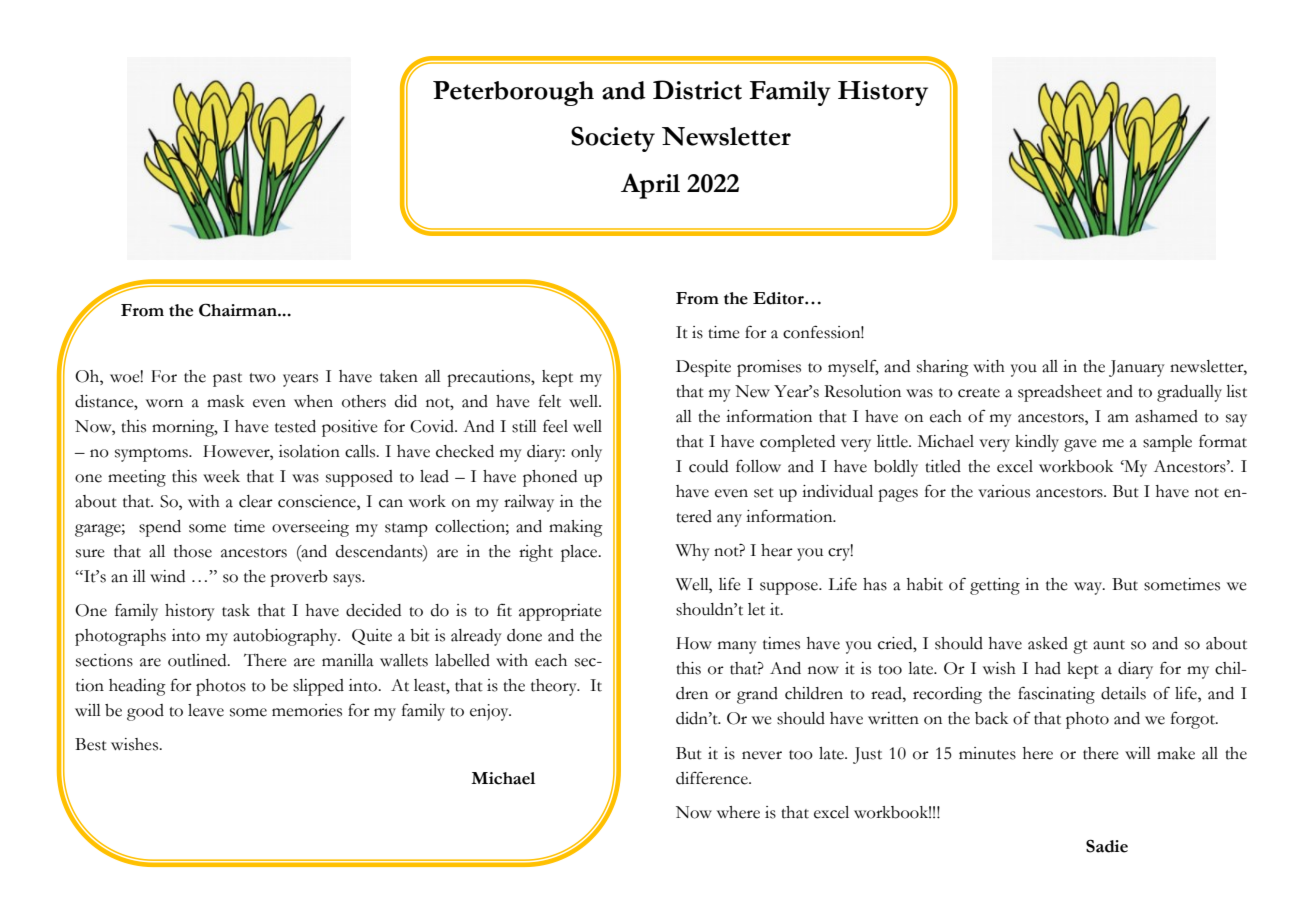 The image size is (1308, 924). What do you see at coordinates (239, 310) in the page?
I see `Chairman` at bounding box center [239, 310].
